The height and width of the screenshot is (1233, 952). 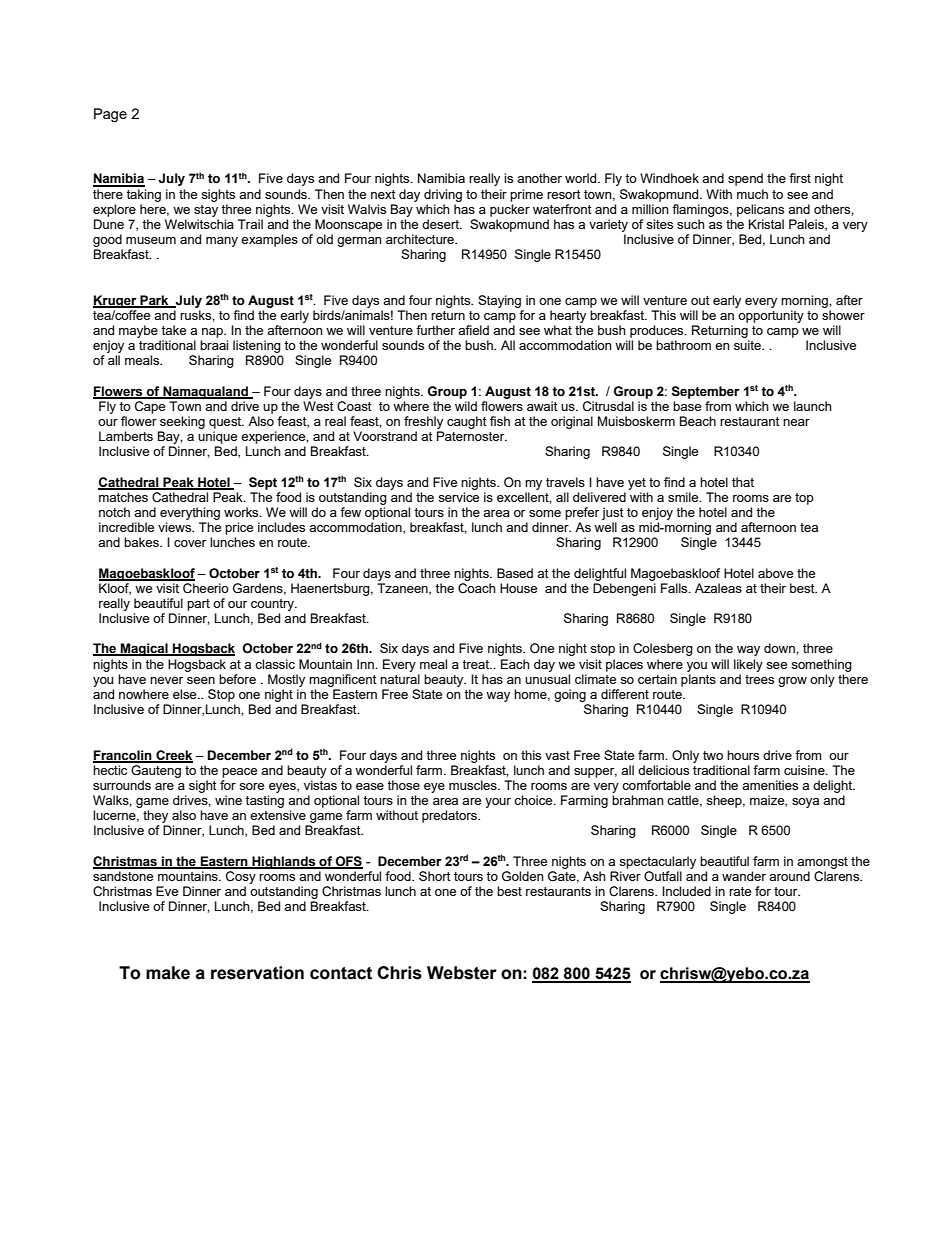 What do you see at coordinates (539, 178) in the screenshot?
I see `another` at bounding box center [539, 178].
